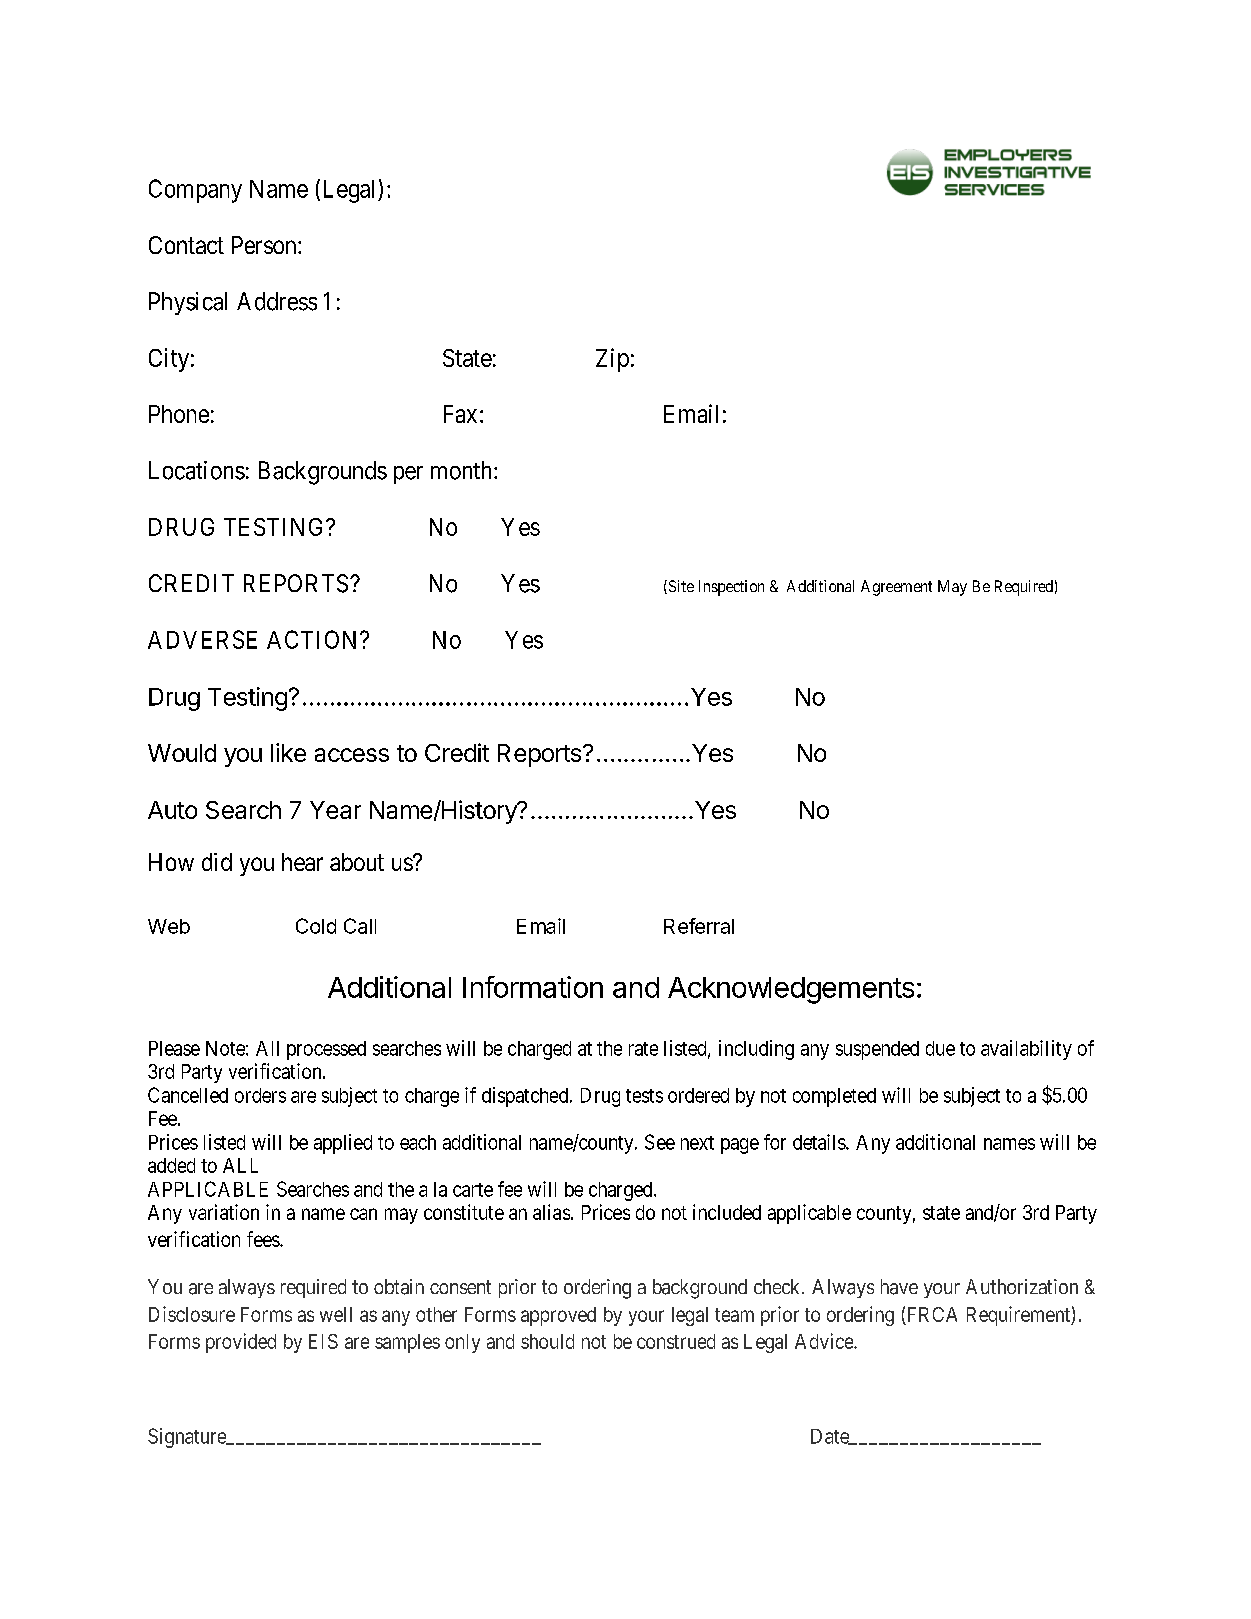  Describe the element at coordinates (896, 588) in the screenshot. I see `Agreement` at that location.
